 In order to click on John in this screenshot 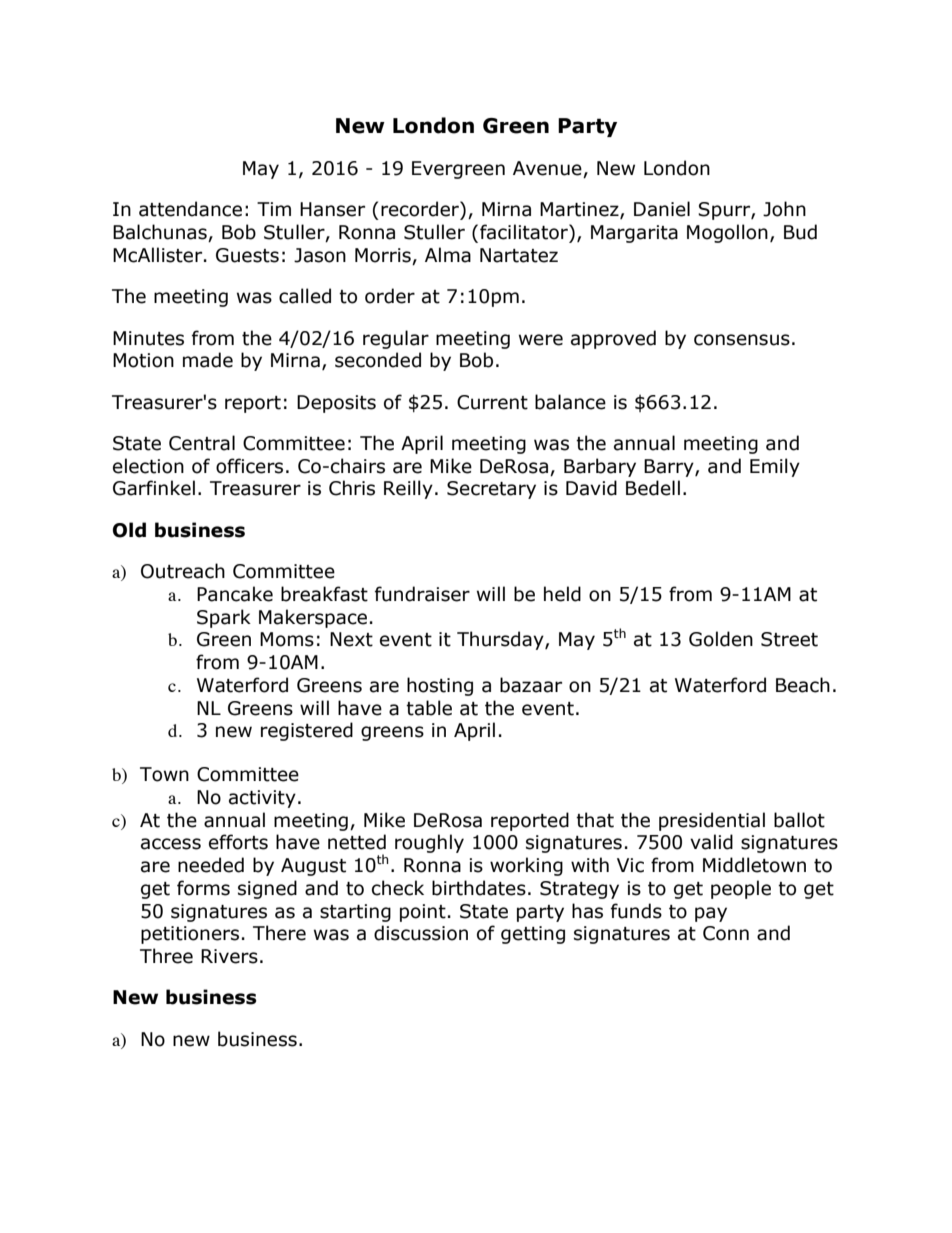, I will do `click(784, 209)`.
